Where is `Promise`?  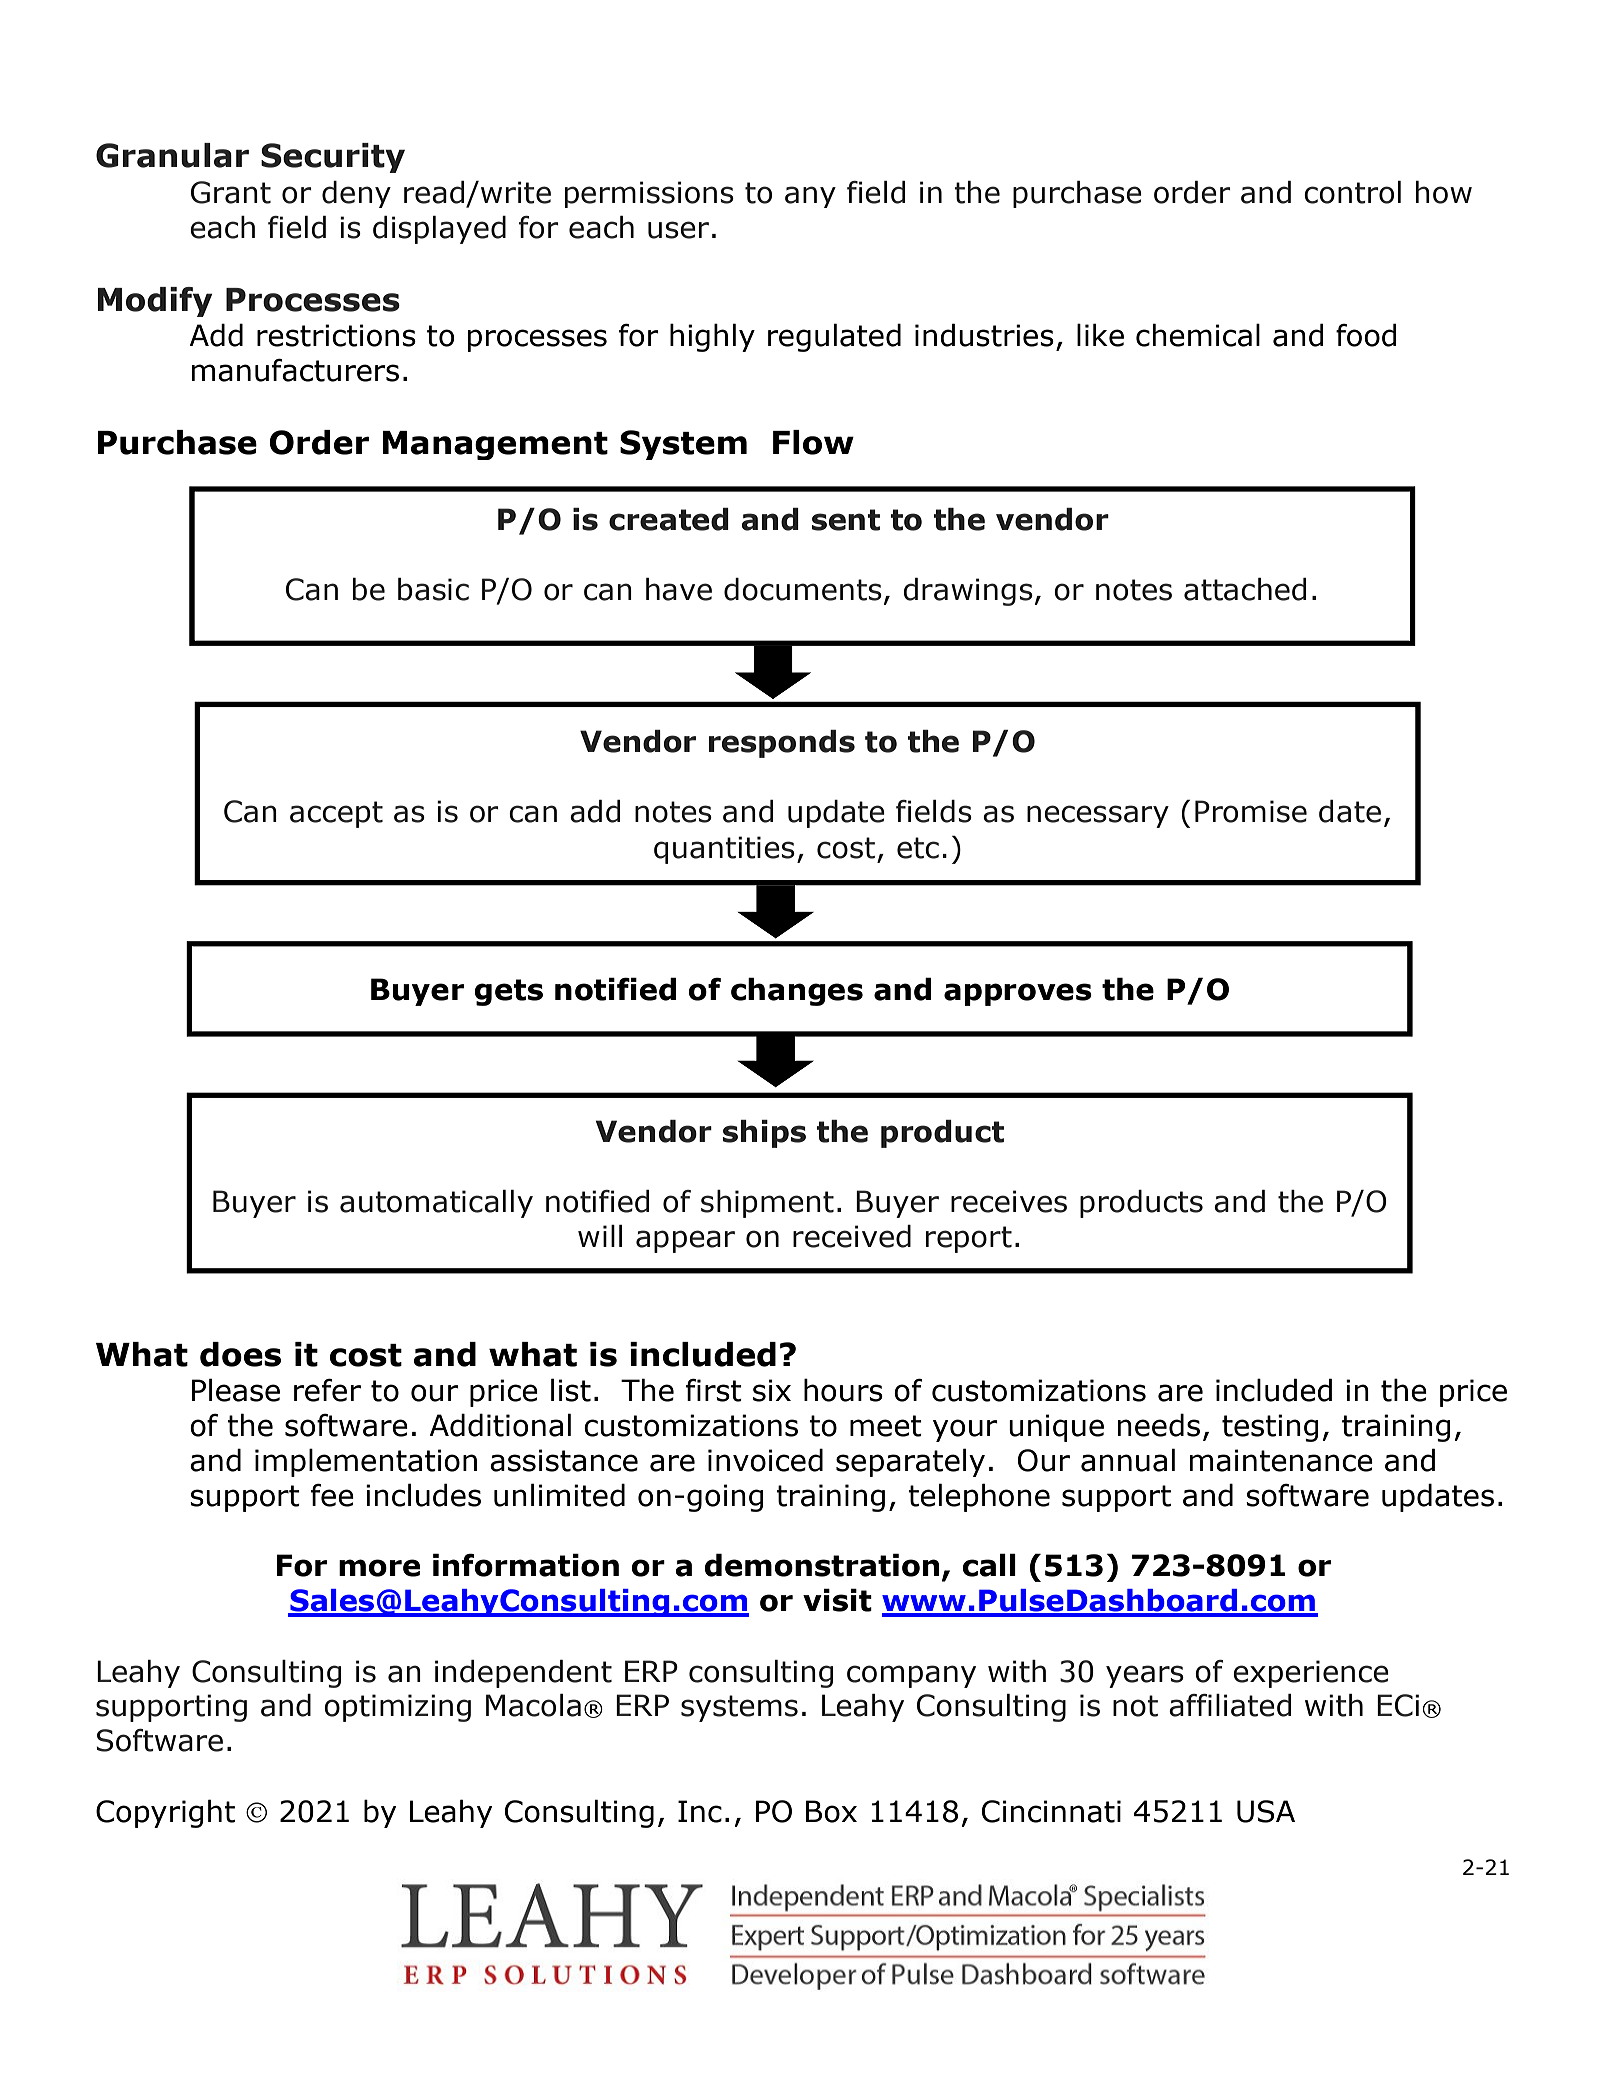 Promise is located at coordinates (1251, 811).
